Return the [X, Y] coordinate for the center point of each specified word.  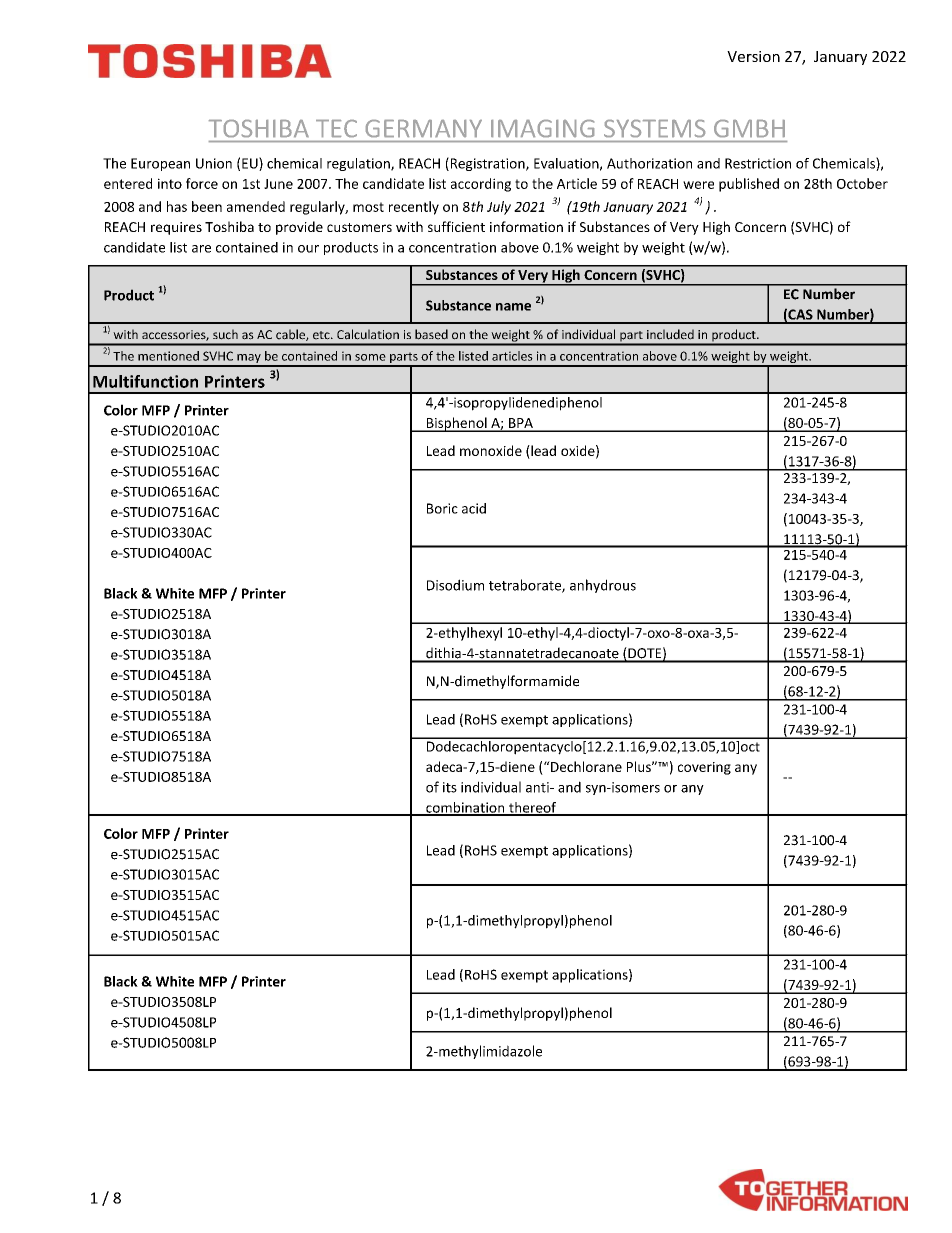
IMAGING [542, 128]
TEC [336, 128]
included [670, 334]
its [450, 787]
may [249, 360]
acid [474, 508]
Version [753, 56]
